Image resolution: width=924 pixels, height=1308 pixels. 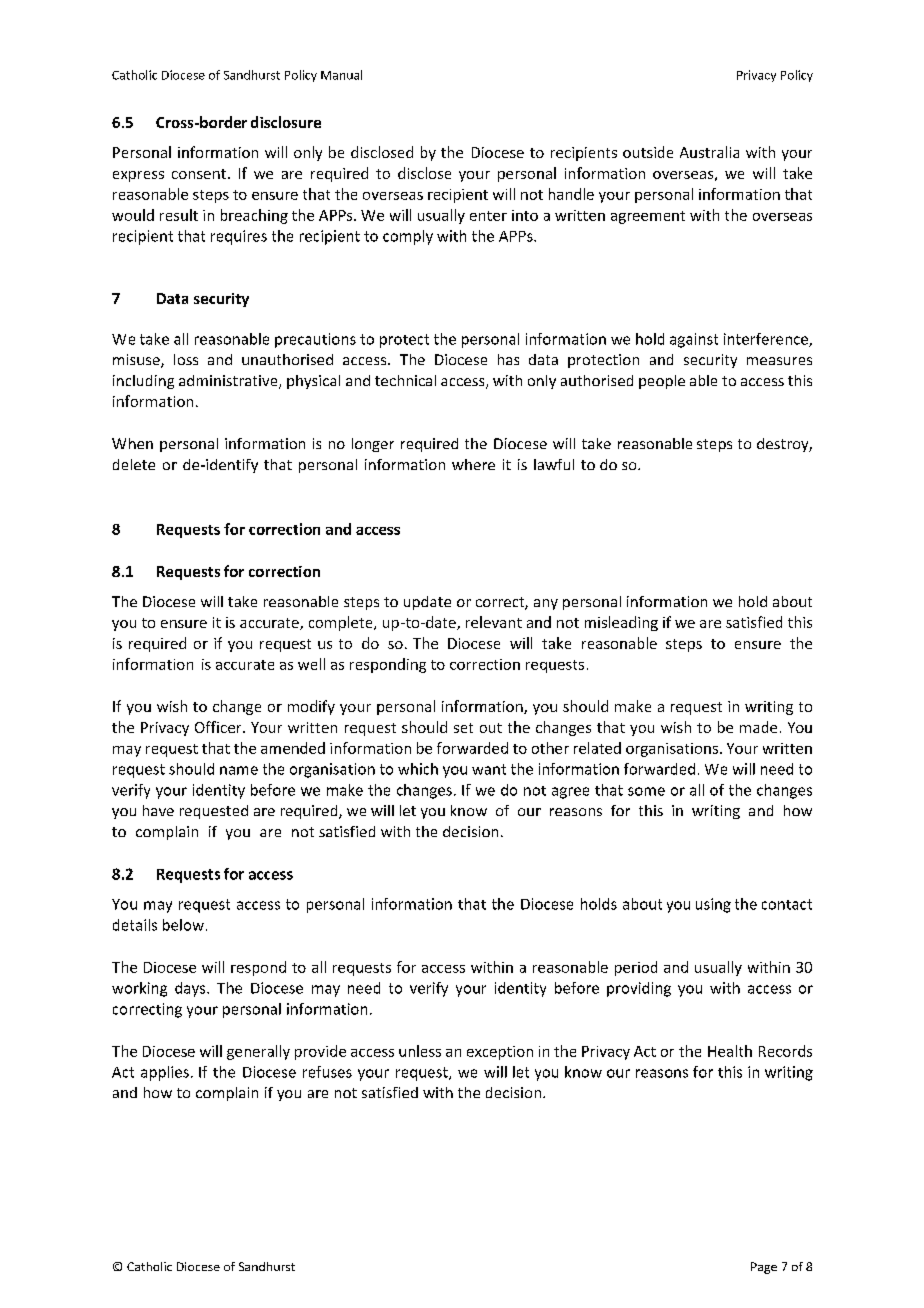 What do you see at coordinates (488, 216) in the screenshot?
I see `enter` at bounding box center [488, 216].
